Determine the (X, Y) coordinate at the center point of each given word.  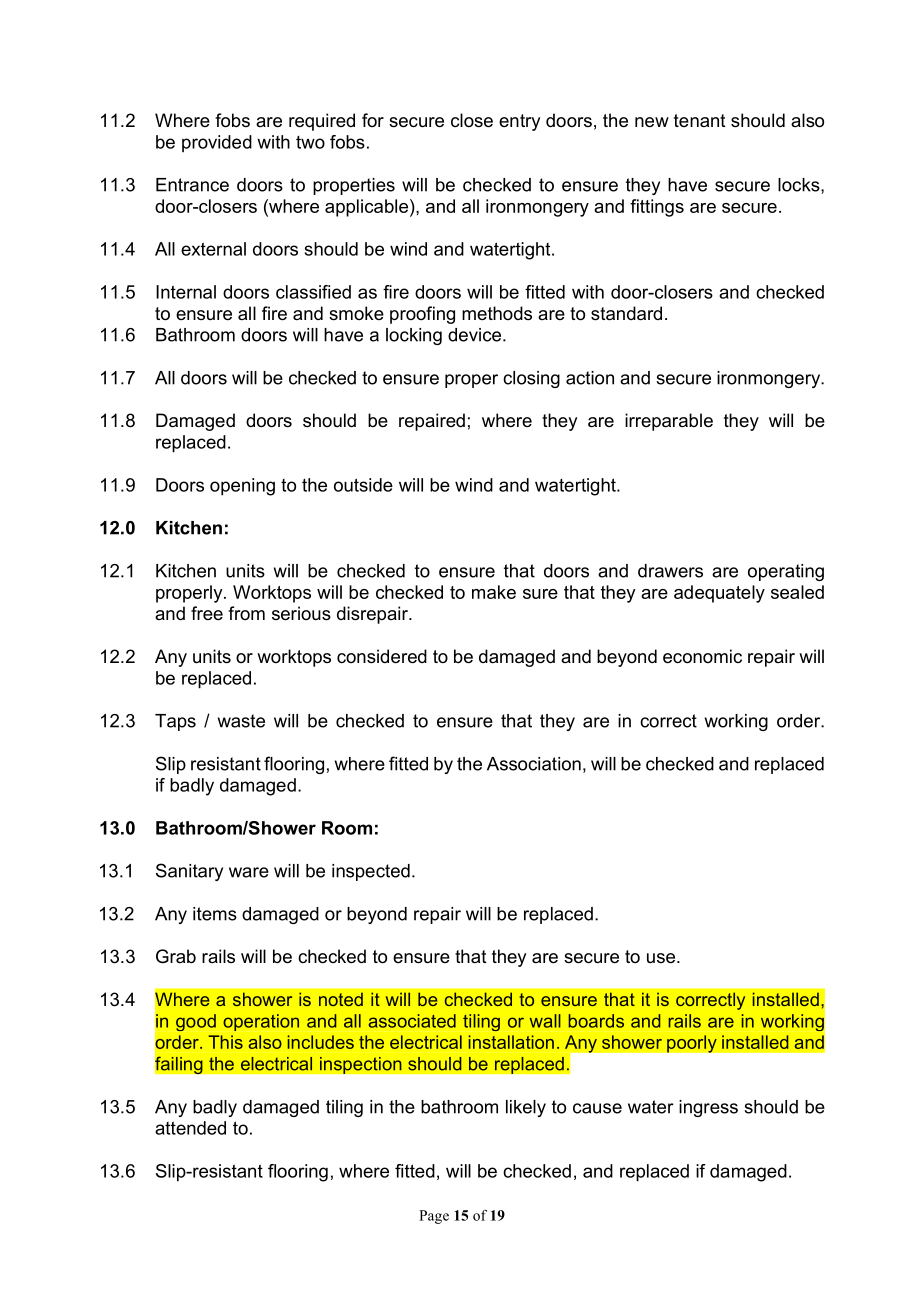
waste (241, 721)
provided (217, 143)
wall (545, 1021)
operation (261, 1022)
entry (519, 122)
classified (313, 292)
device (476, 335)
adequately (719, 594)
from (246, 613)
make (494, 592)
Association (534, 764)
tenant (700, 120)
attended (190, 1128)
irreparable (669, 422)
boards (596, 1021)
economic (702, 656)
